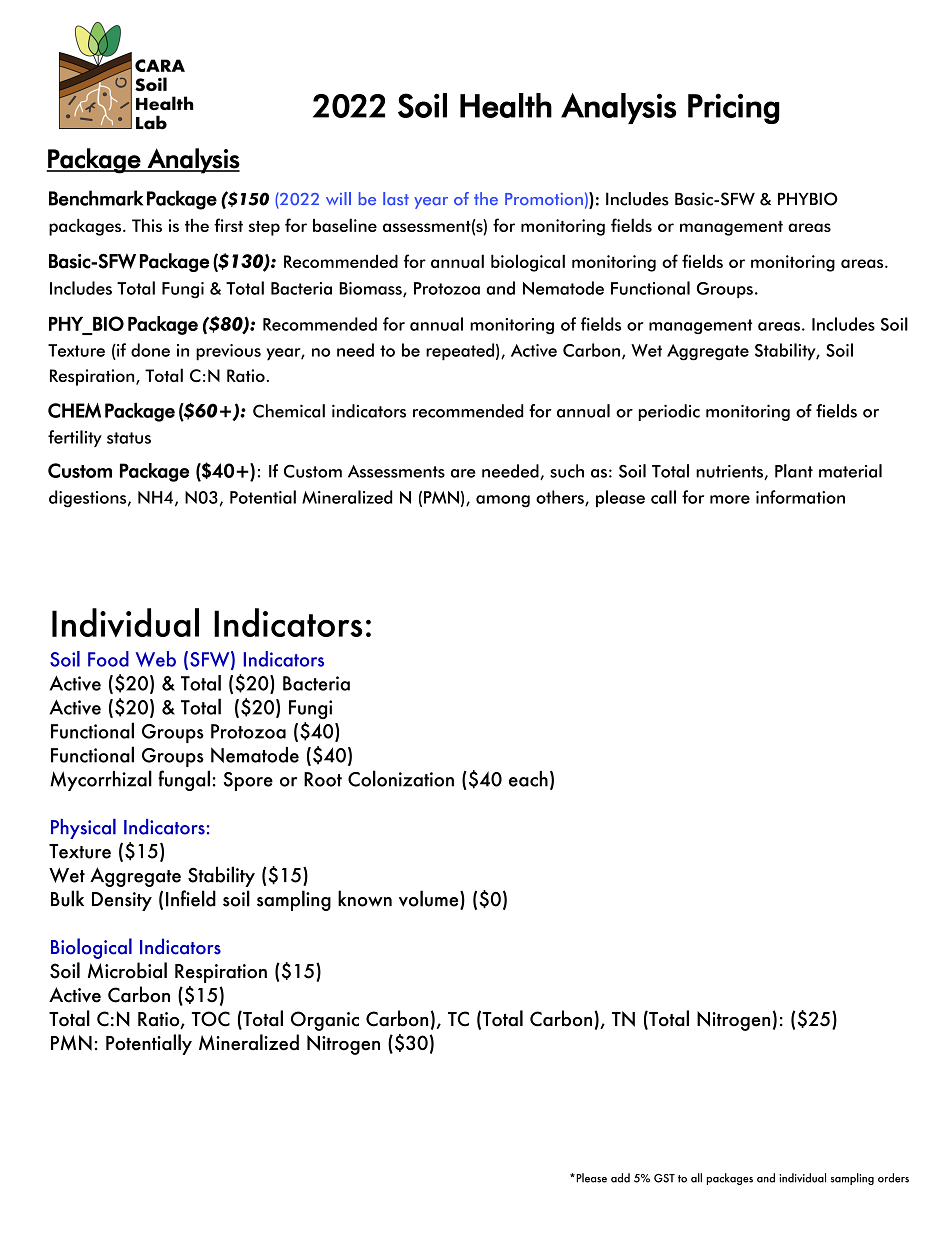  I want to click on Pricing, so click(734, 108).
